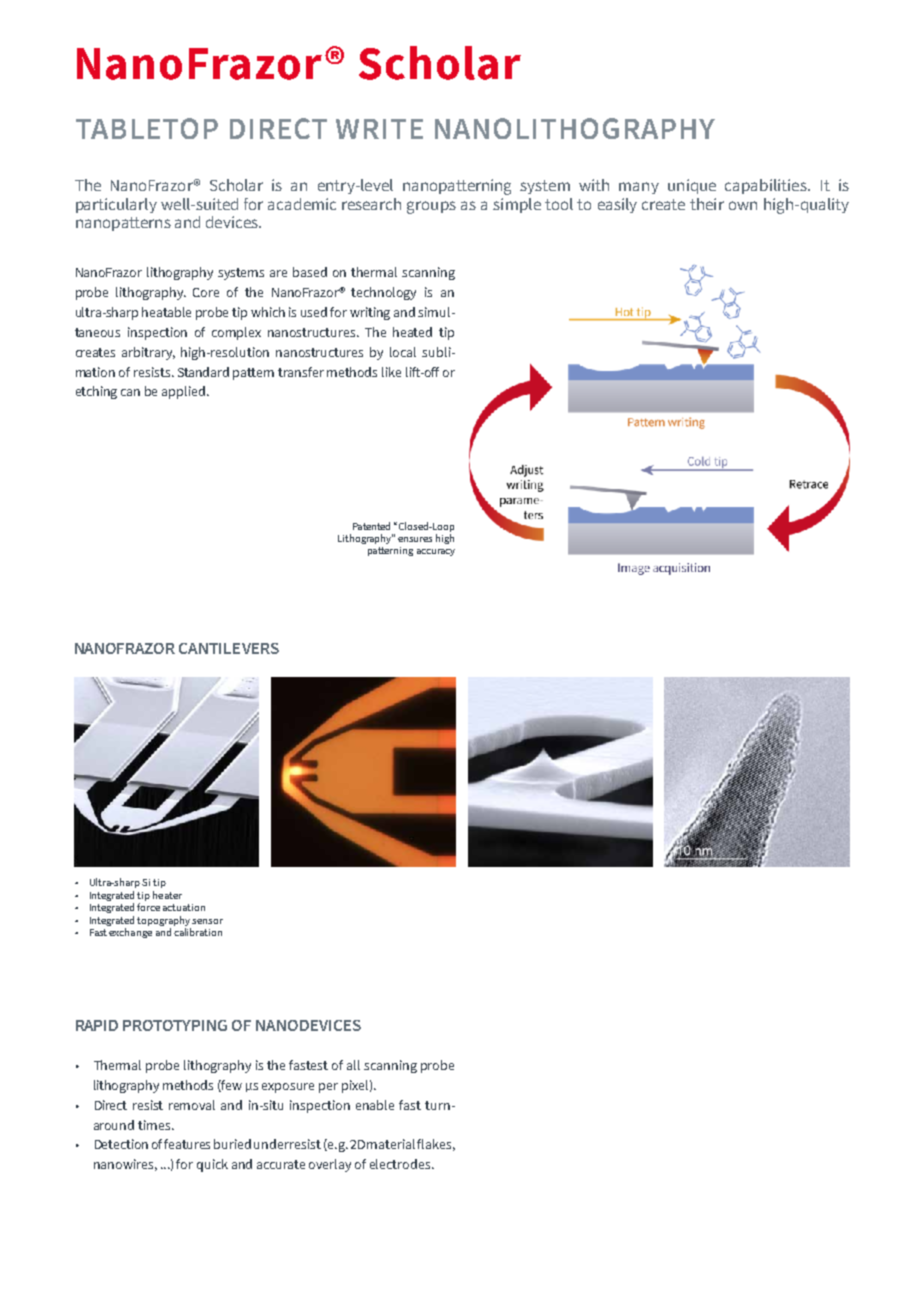 The image size is (924, 1308). Describe the element at coordinates (401, 1164) in the document. I see `electrodes` at that location.
